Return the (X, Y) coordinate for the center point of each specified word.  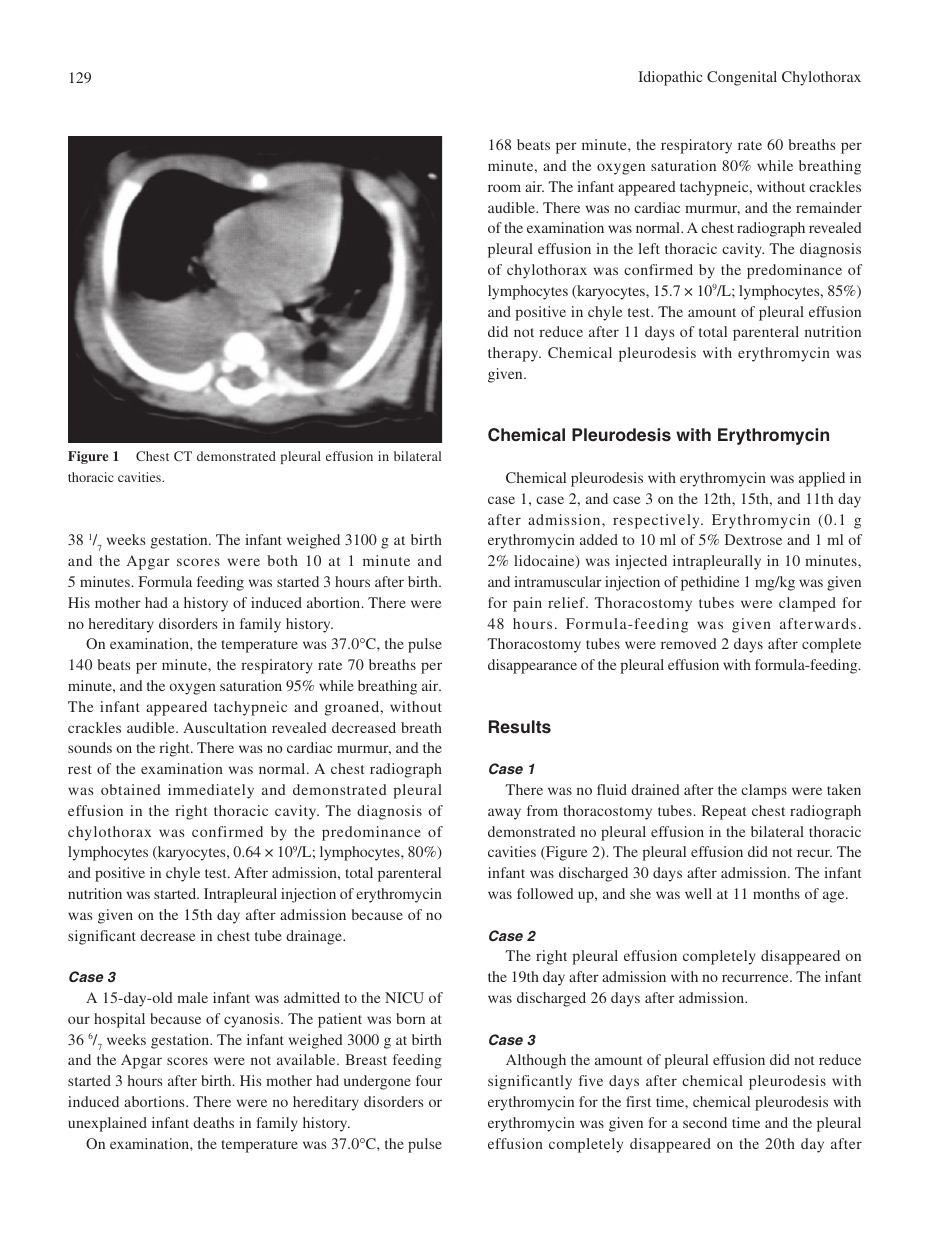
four (429, 1080)
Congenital (742, 78)
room (504, 188)
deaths (213, 1122)
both (282, 560)
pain (527, 604)
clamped (807, 604)
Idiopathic (670, 78)
